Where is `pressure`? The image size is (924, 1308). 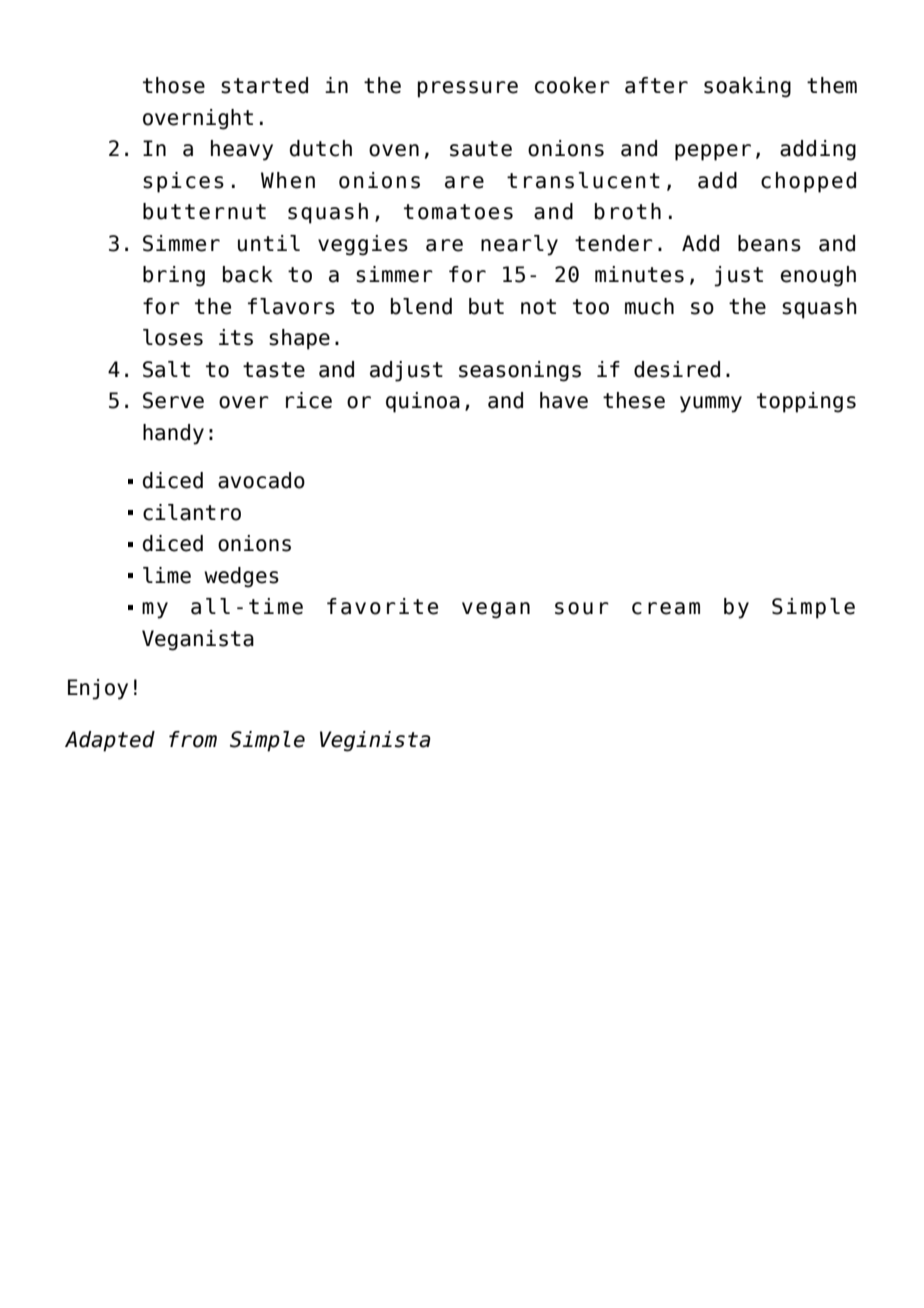 pressure is located at coordinates (468, 89).
